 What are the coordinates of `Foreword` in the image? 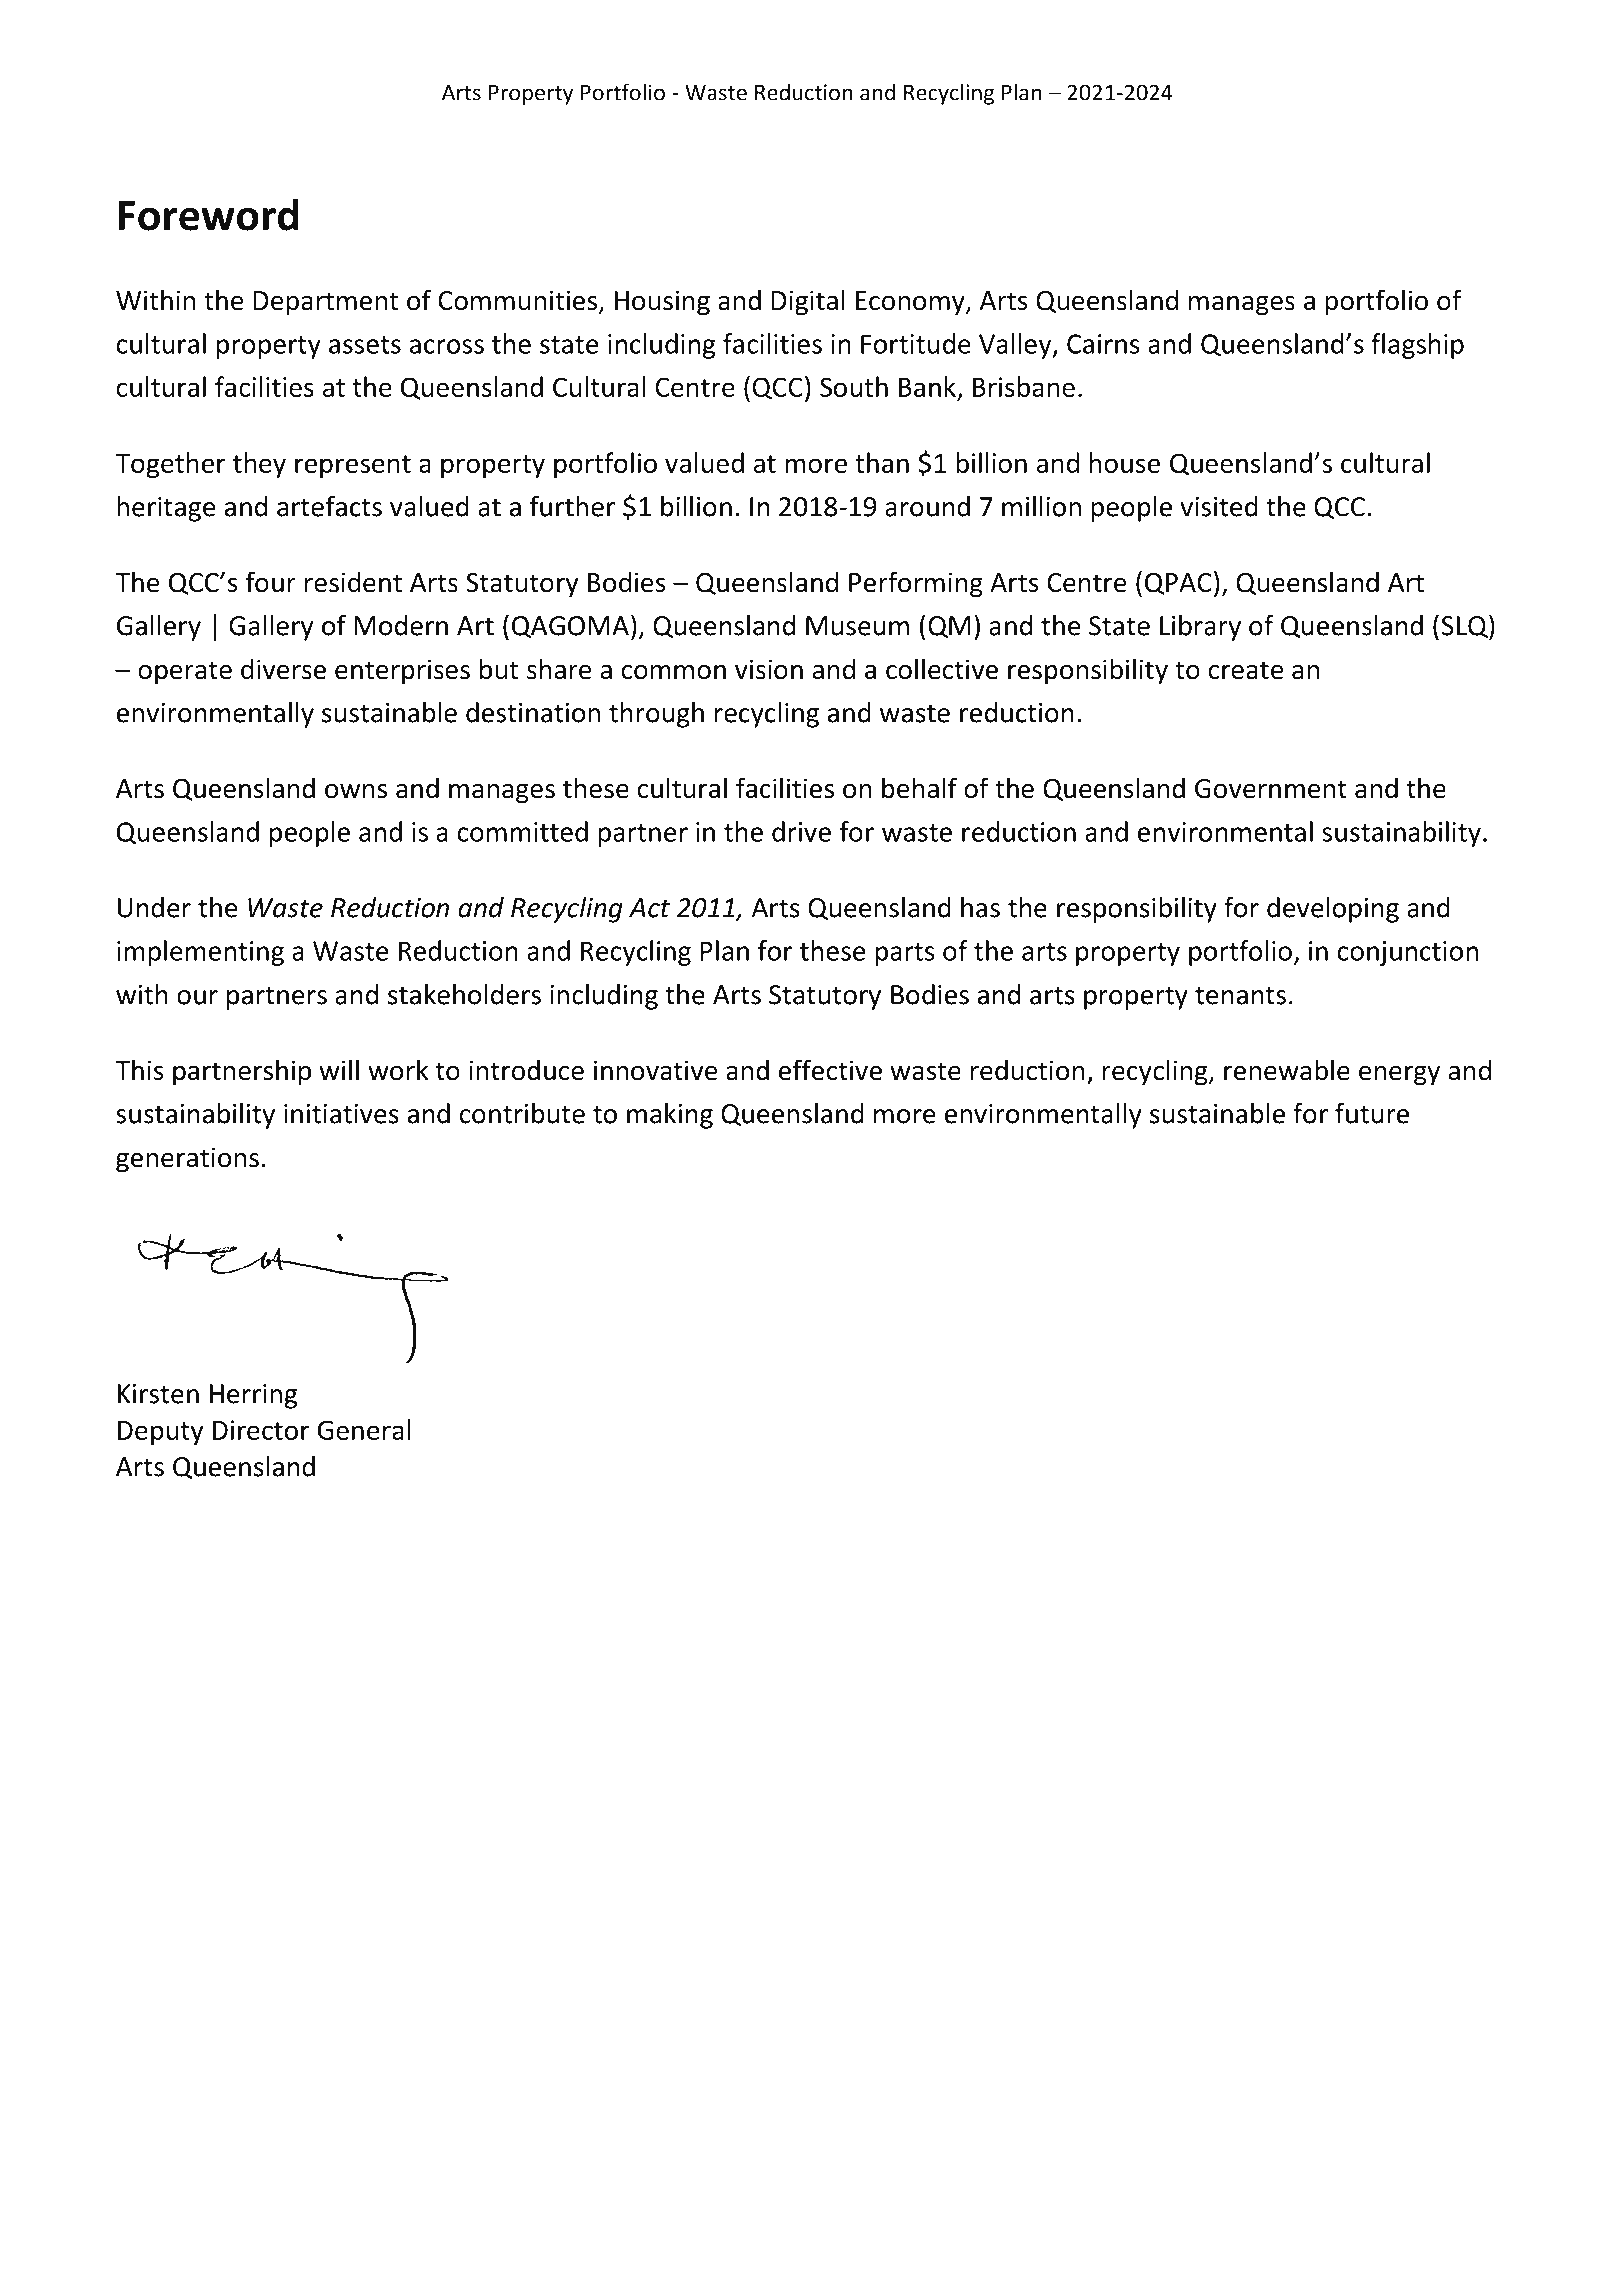 It's located at (208, 214).
